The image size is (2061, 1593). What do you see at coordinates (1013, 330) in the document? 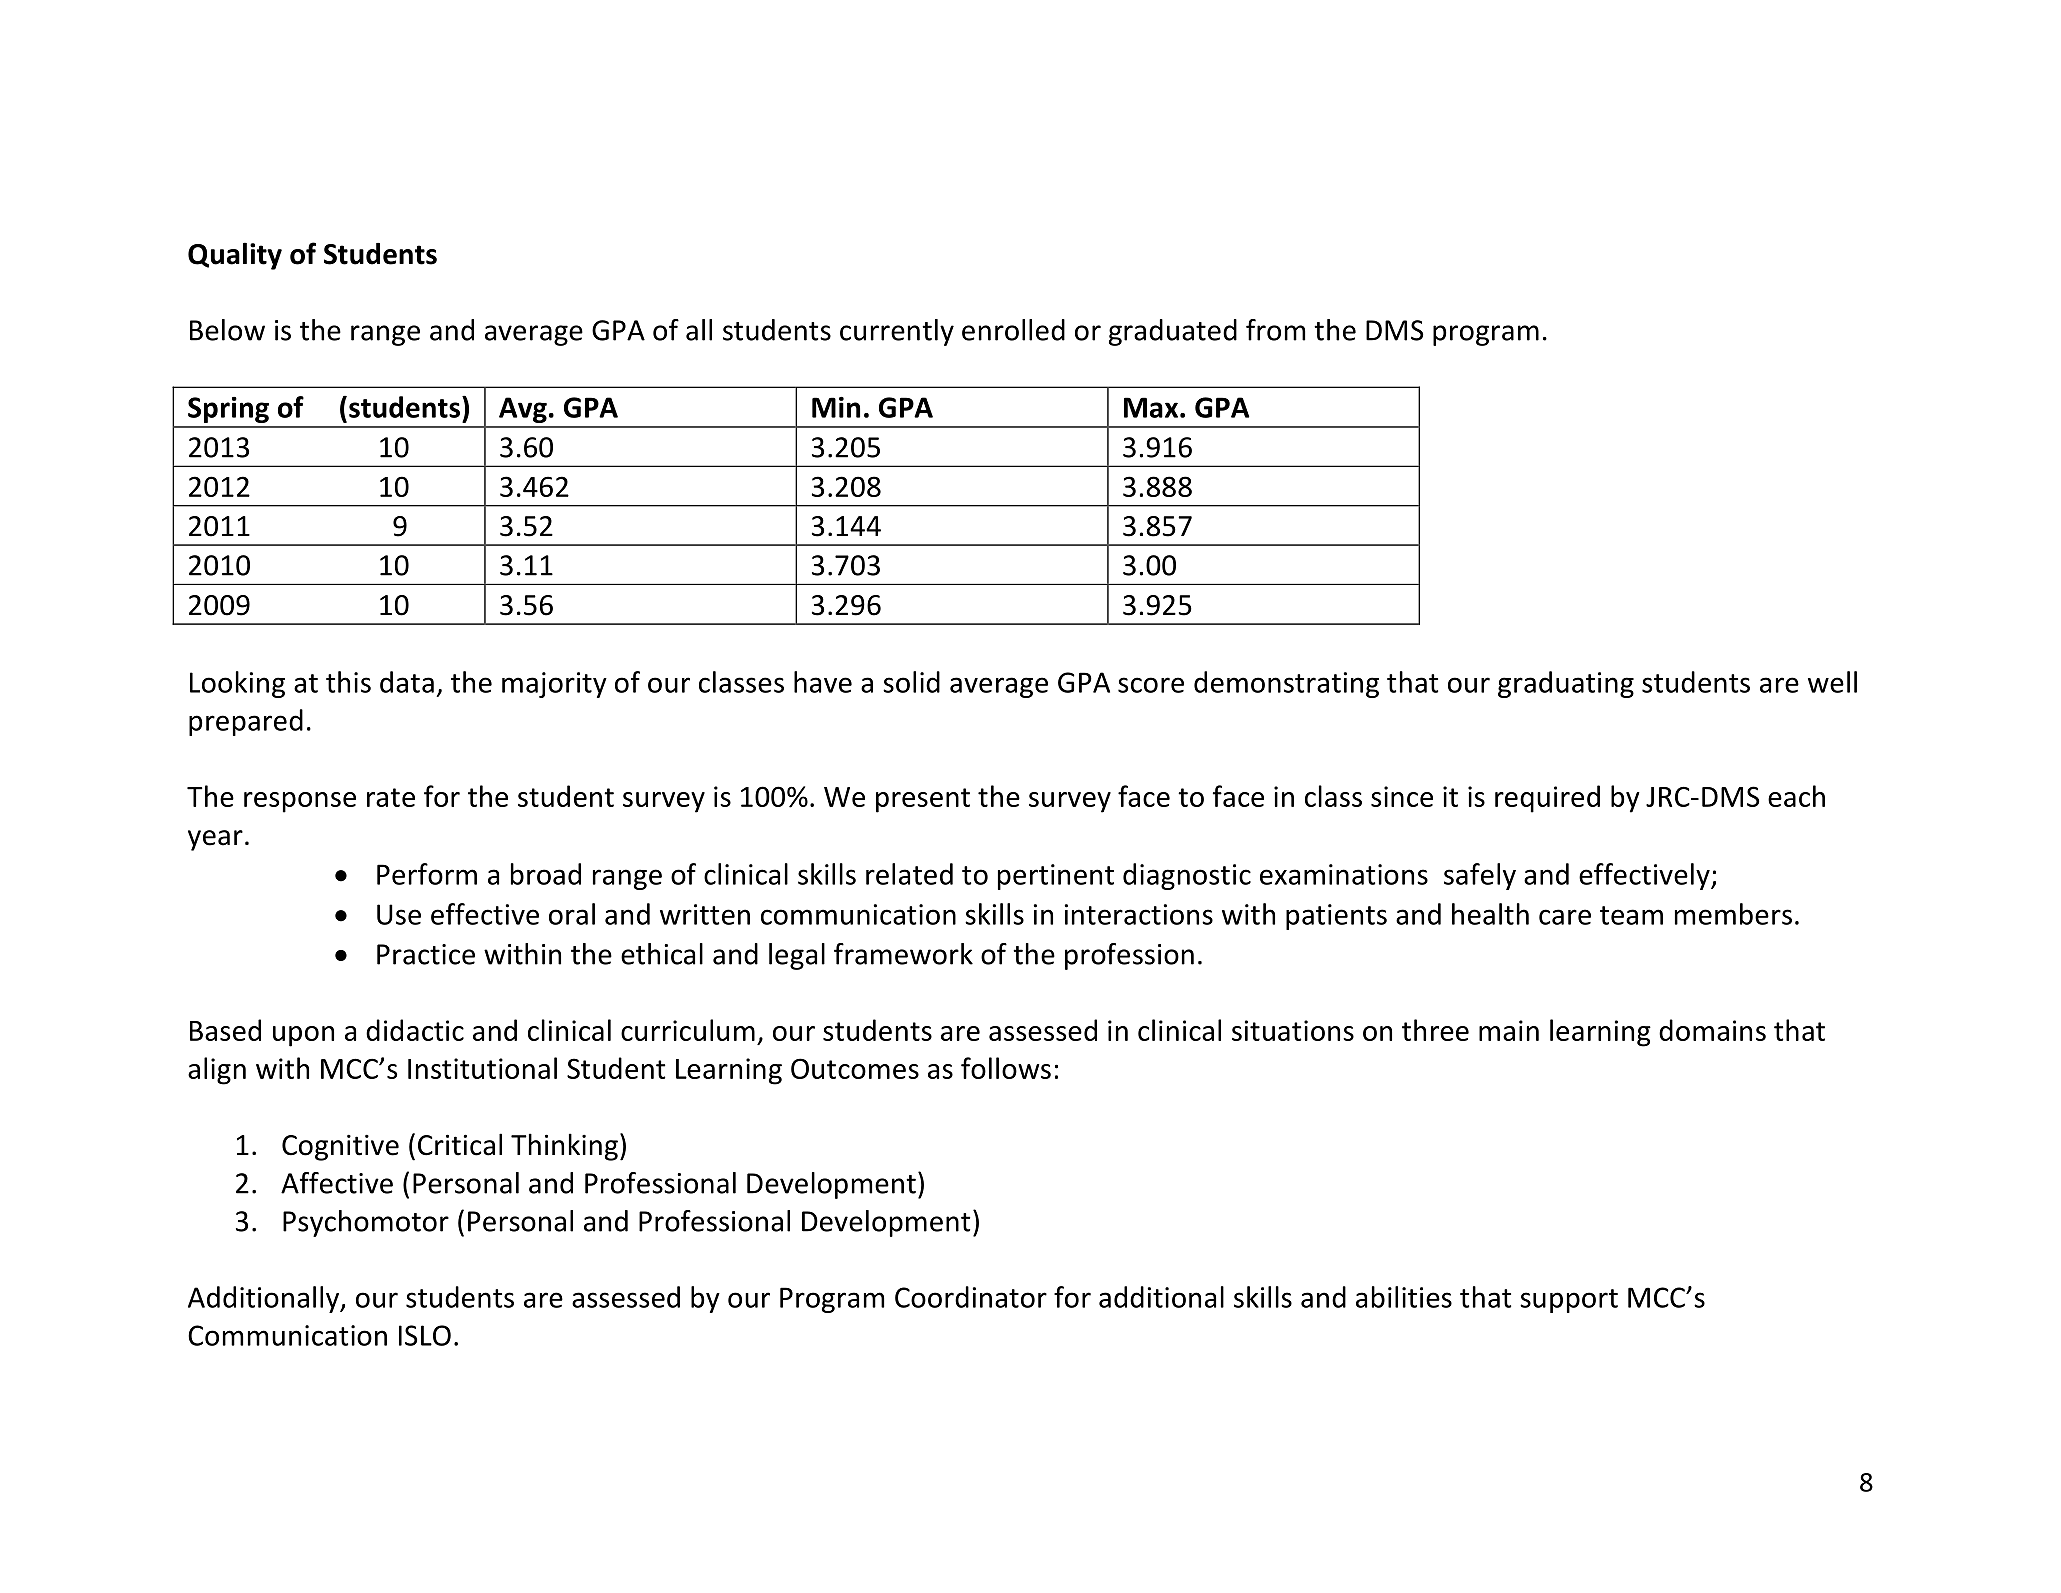
I see `enrolled` at bounding box center [1013, 330].
